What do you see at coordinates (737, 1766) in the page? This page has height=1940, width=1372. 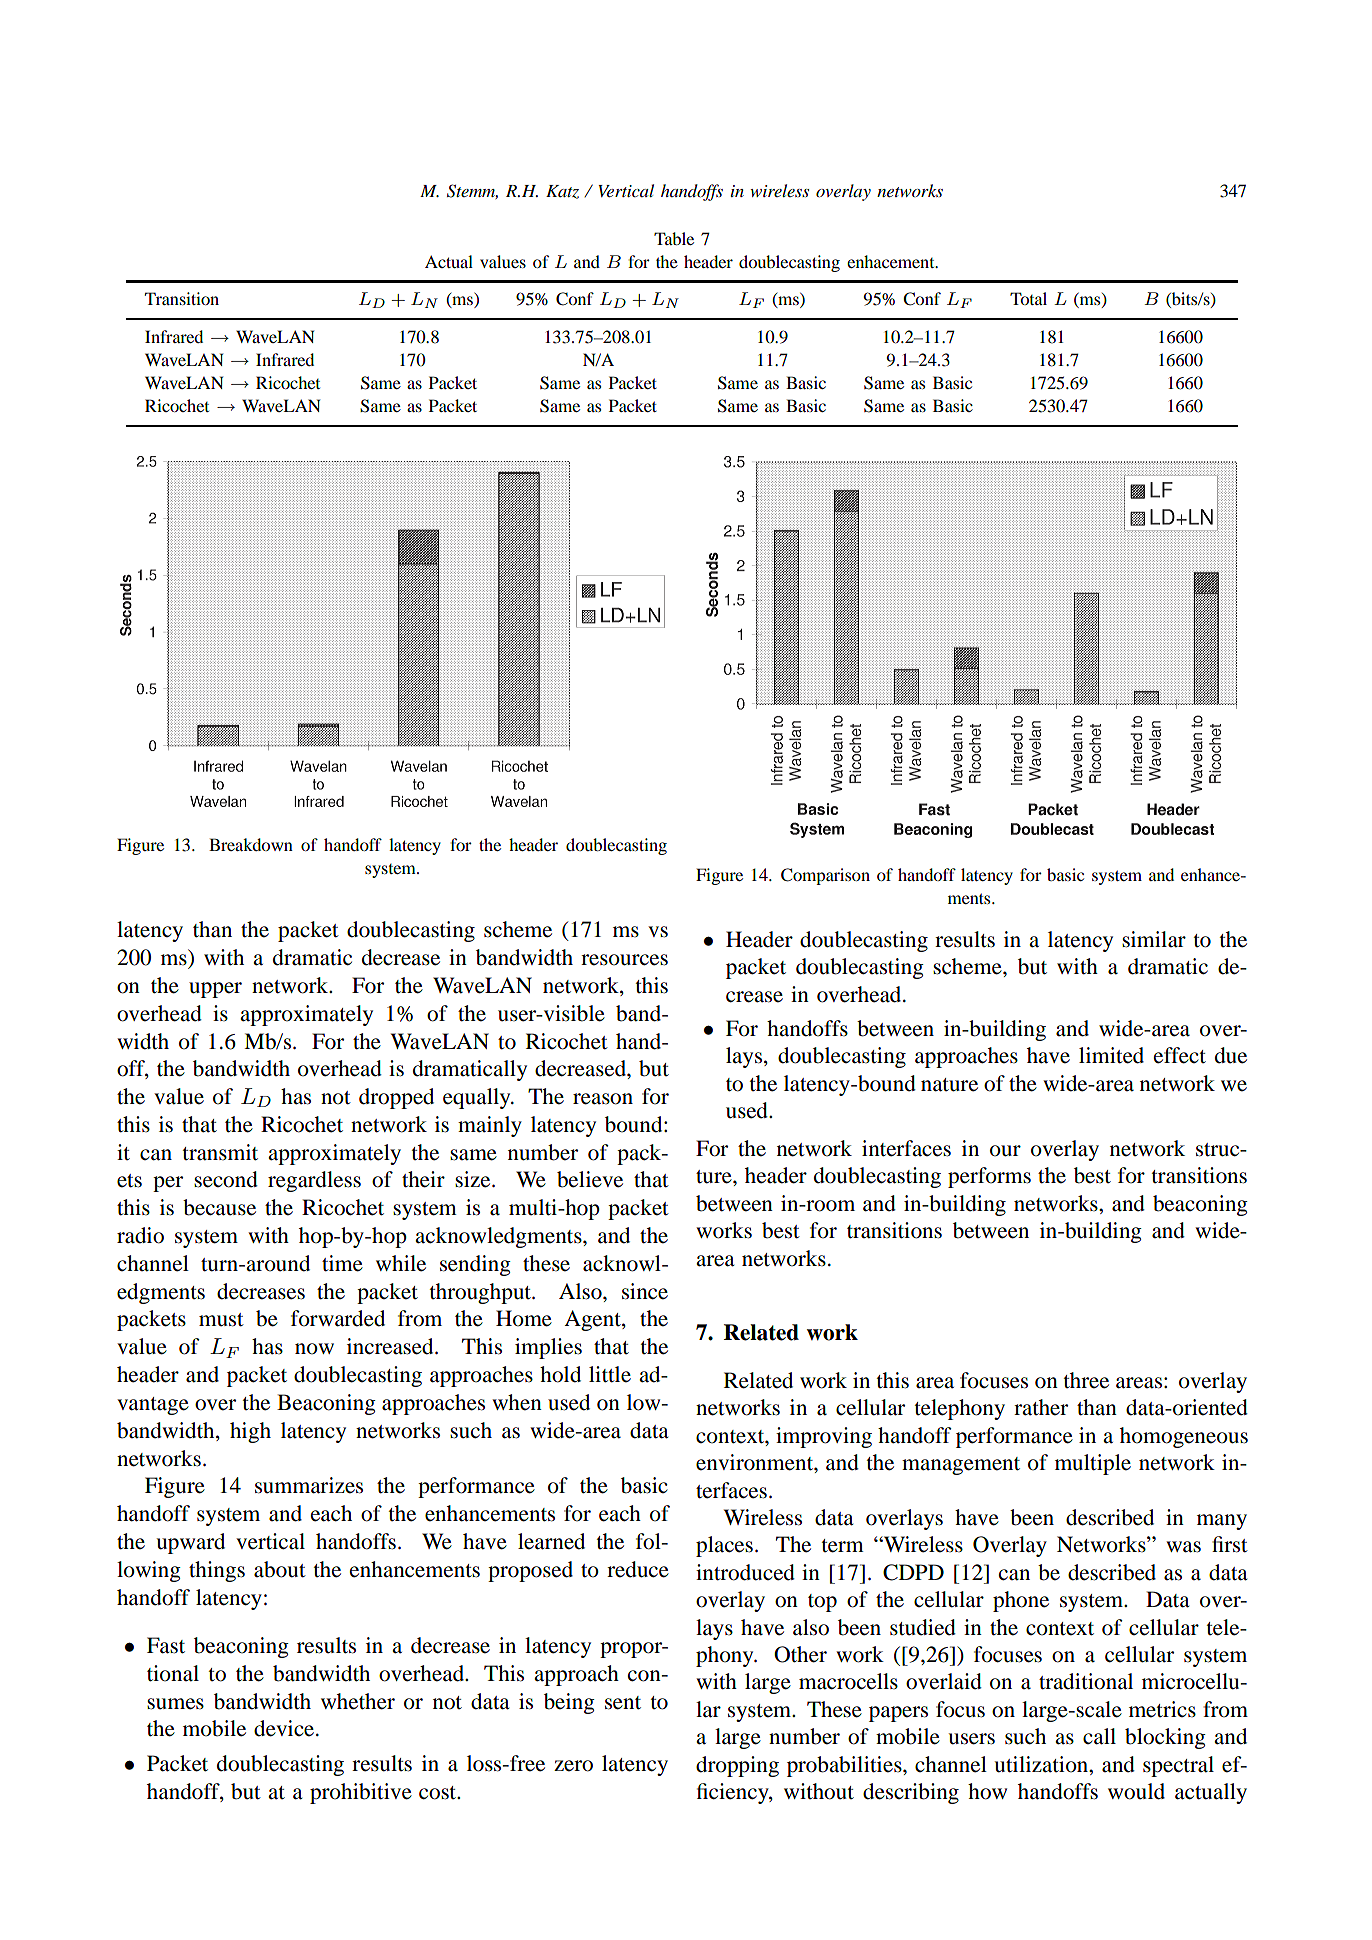 I see `dropping` at bounding box center [737, 1766].
